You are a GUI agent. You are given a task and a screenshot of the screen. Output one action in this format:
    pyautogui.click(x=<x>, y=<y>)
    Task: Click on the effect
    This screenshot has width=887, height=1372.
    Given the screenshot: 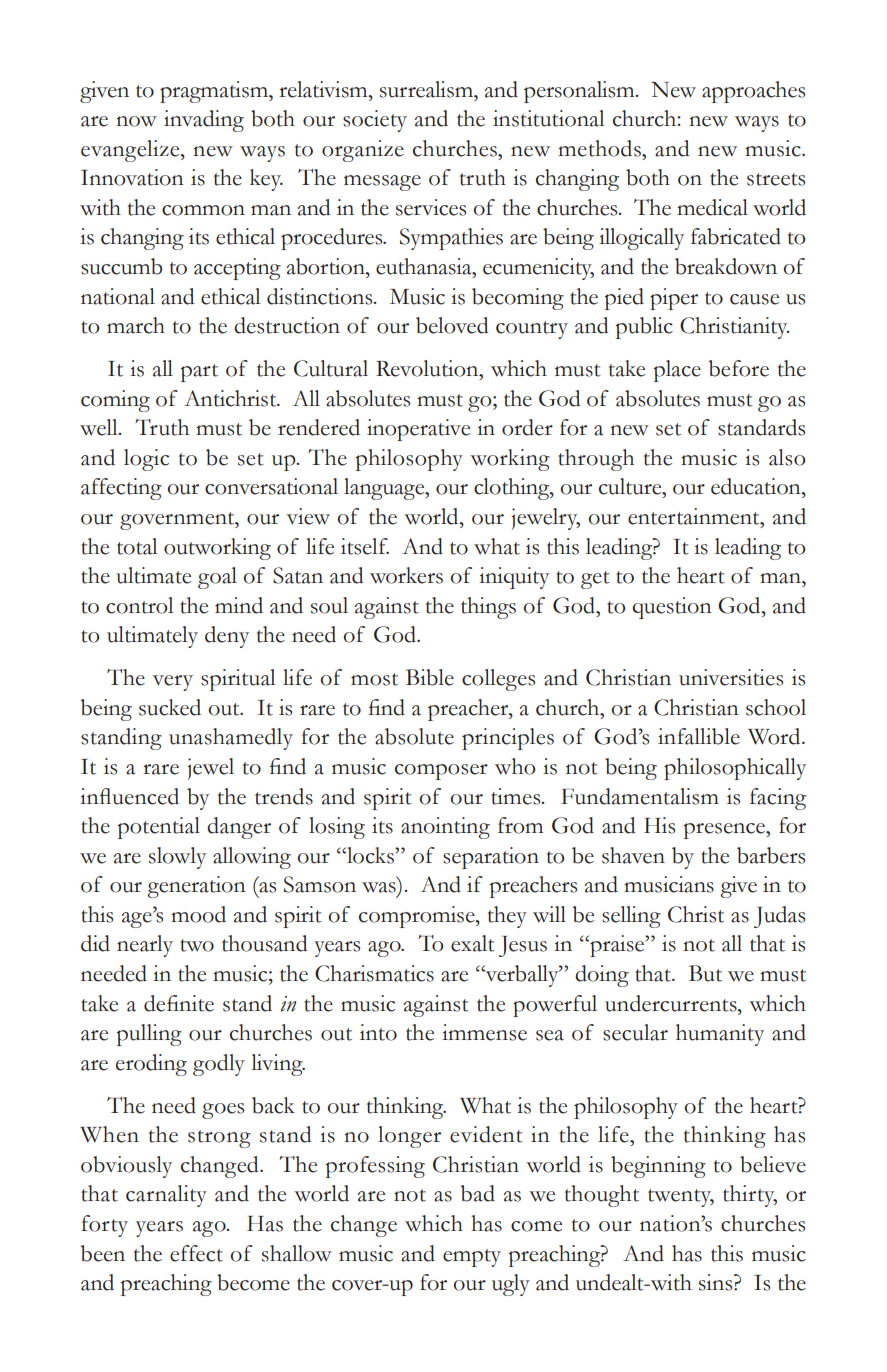 What is the action you would take?
    pyautogui.click(x=196, y=1253)
